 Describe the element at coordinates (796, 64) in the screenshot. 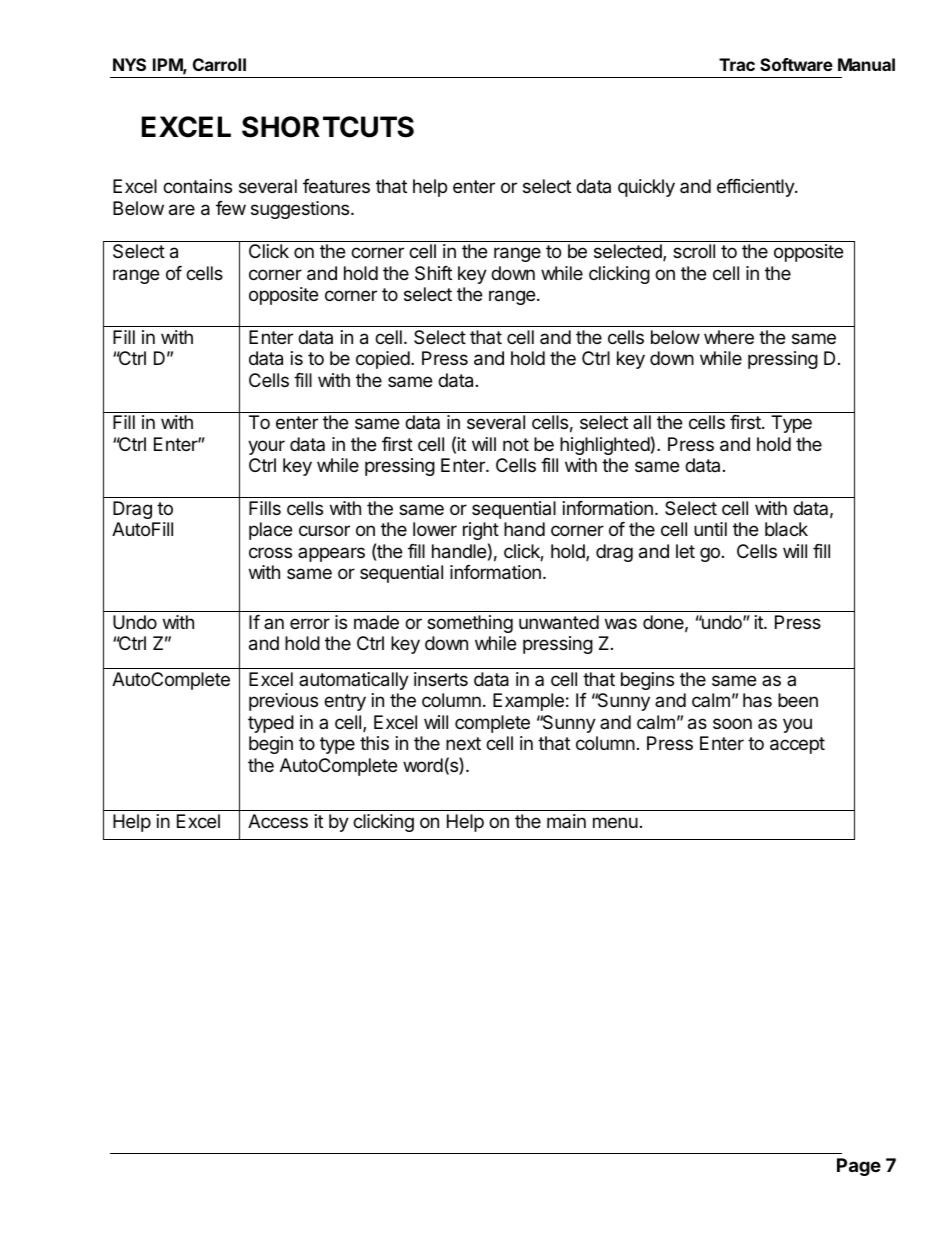

I see `Software` at that location.
